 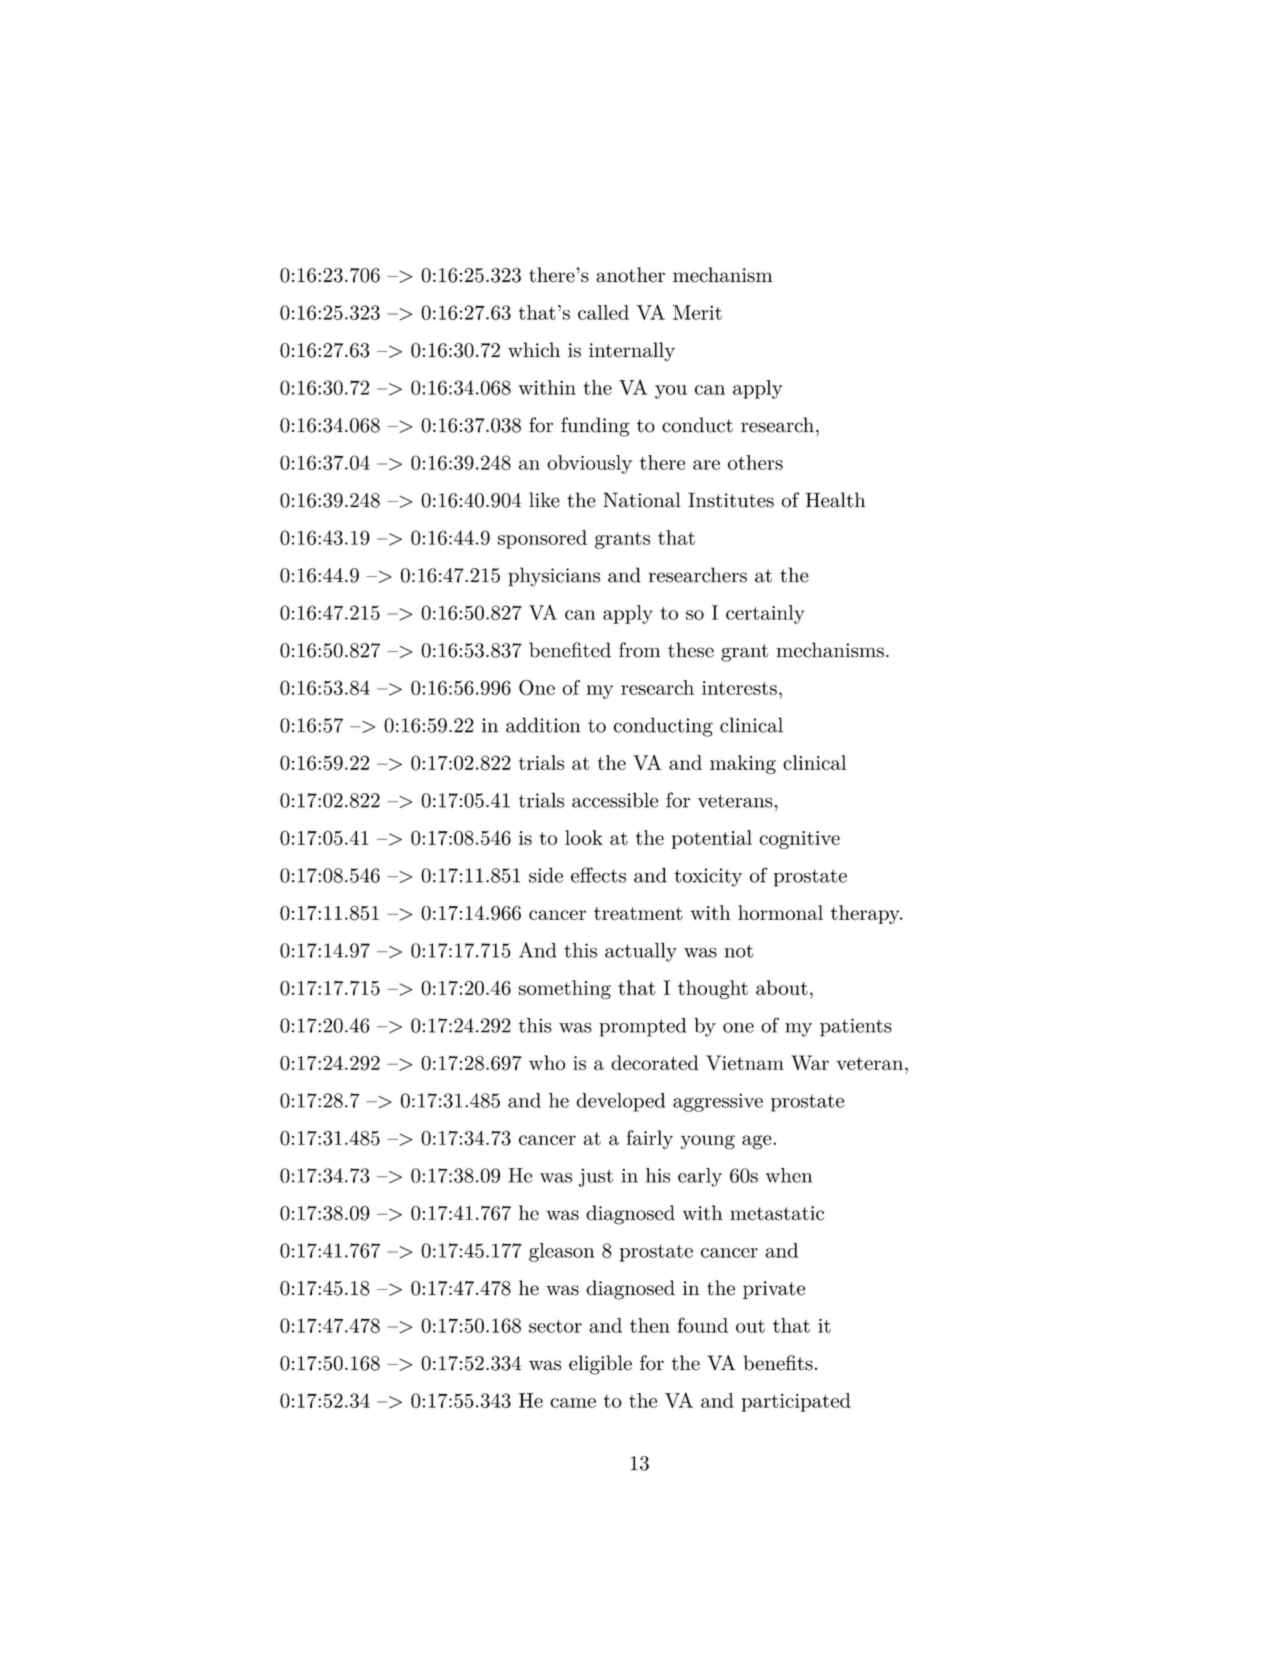 I want to click on found, so click(x=703, y=1325).
